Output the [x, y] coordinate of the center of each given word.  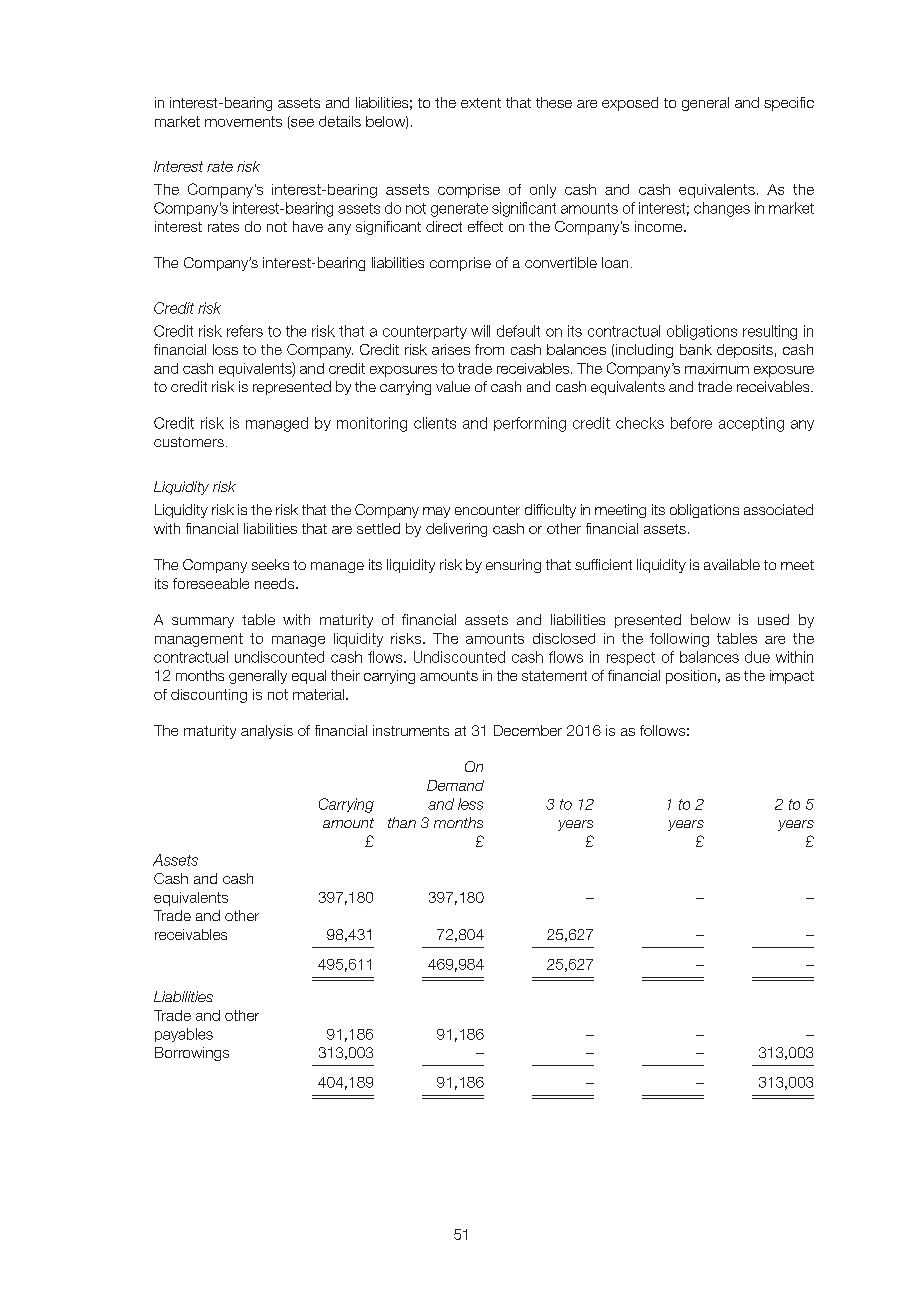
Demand [455, 785]
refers [245, 331]
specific [789, 104]
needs [276, 583]
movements [243, 121]
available [732, 564]
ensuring [513, 566]
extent [481, 103]
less [470, 804]
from [489, 349]
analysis [267, 732]
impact [792, 677]
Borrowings [192, 1054]
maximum [717, 368]
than [402, 822]
